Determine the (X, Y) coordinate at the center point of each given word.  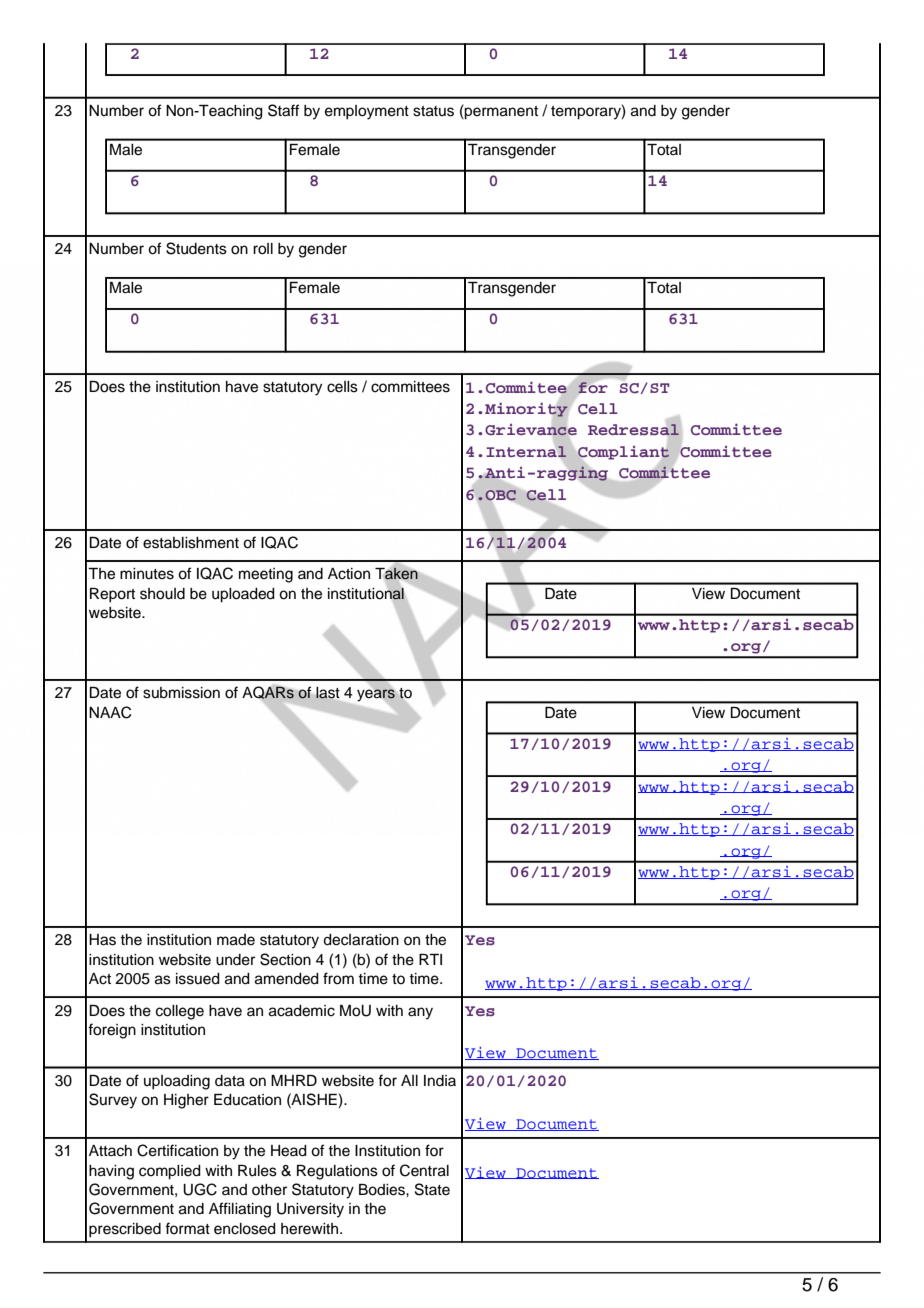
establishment (191, 543)
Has (102, 940)
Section (285, 959)
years (376, 695)
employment (367, 112)
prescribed (125, 1230)
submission (181, 693)
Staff (283, 110)
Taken (396, 573)
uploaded (243, 595)
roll (263, 249)
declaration (361, 940)
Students (196, 248)
